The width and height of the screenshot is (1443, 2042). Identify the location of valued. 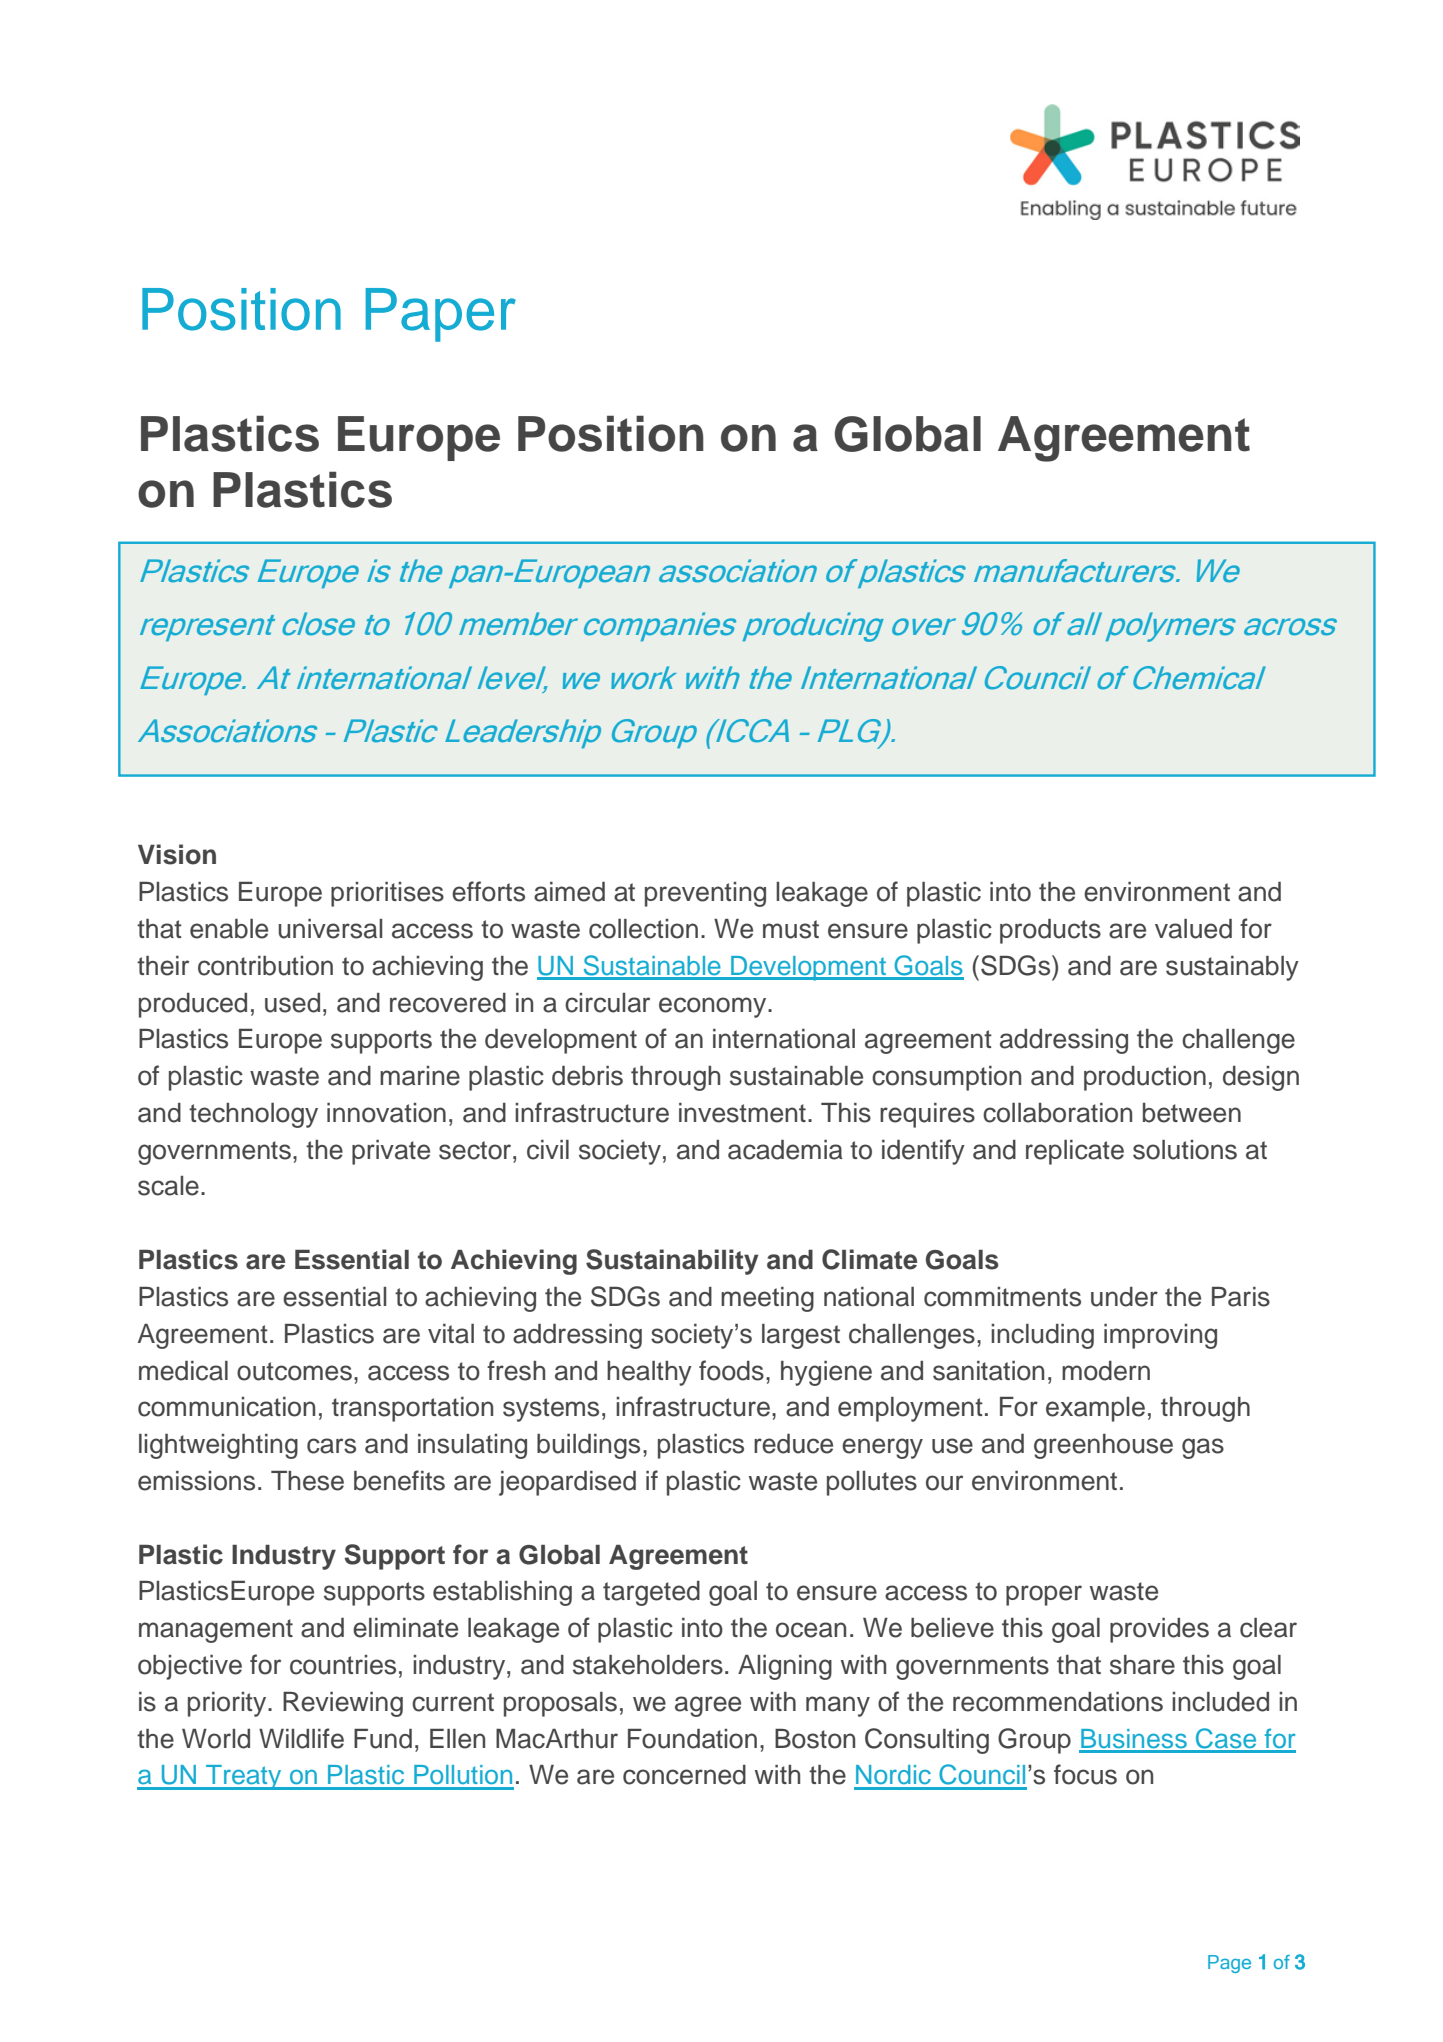
(1193, 929).
